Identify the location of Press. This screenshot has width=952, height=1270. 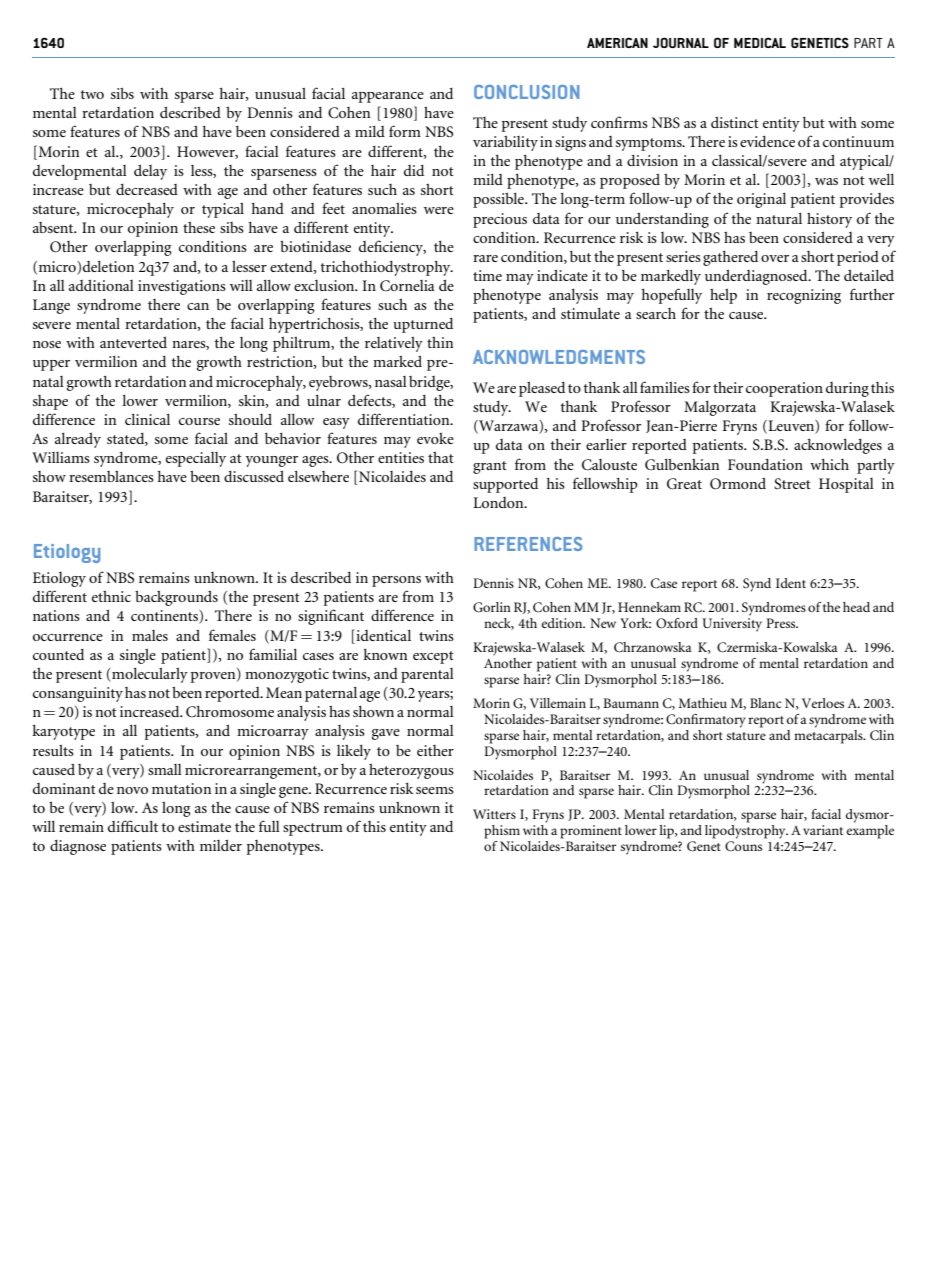
(782, 623).
